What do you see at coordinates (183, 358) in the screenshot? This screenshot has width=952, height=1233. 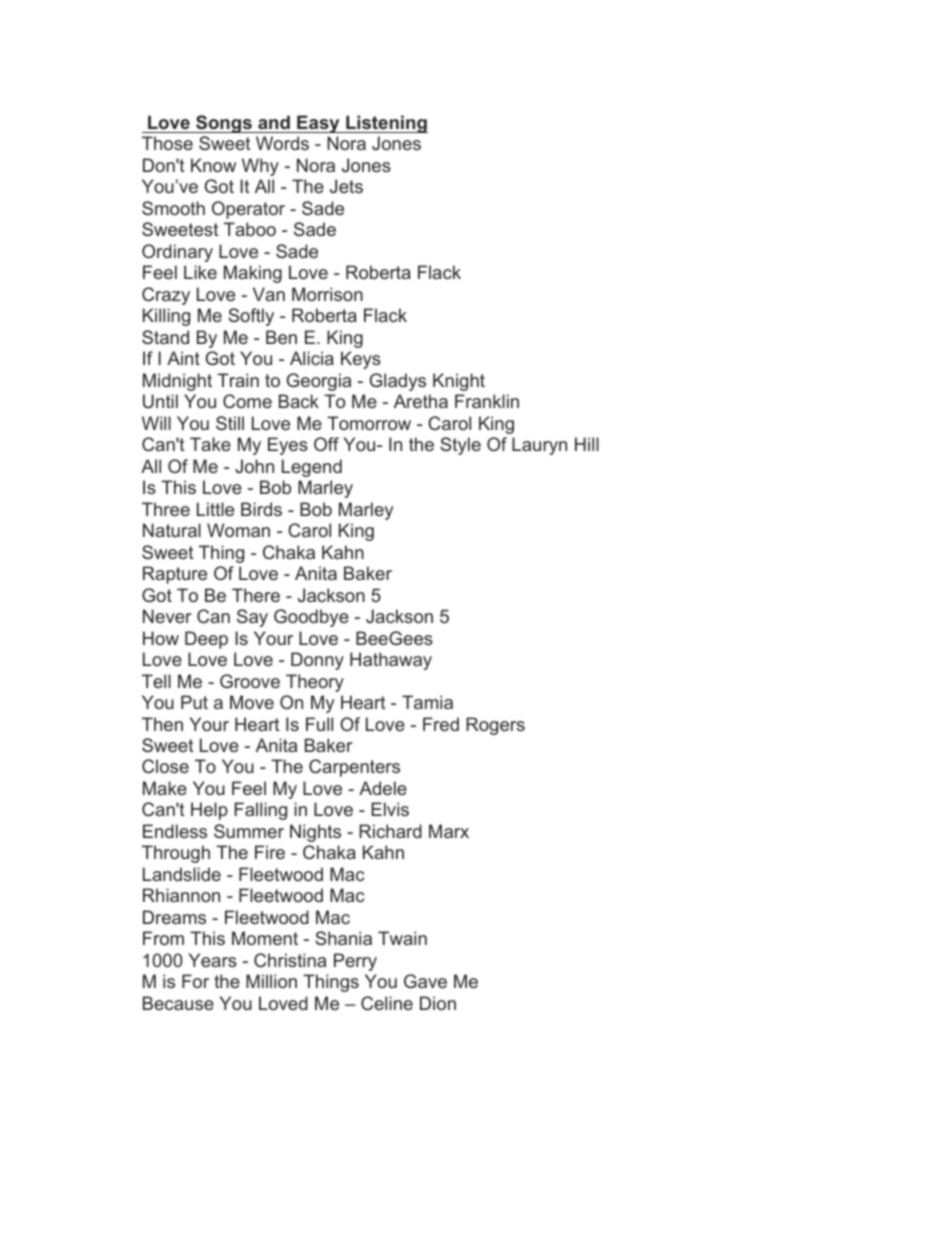 I see `Aint` at bounding box center [183, 358].
